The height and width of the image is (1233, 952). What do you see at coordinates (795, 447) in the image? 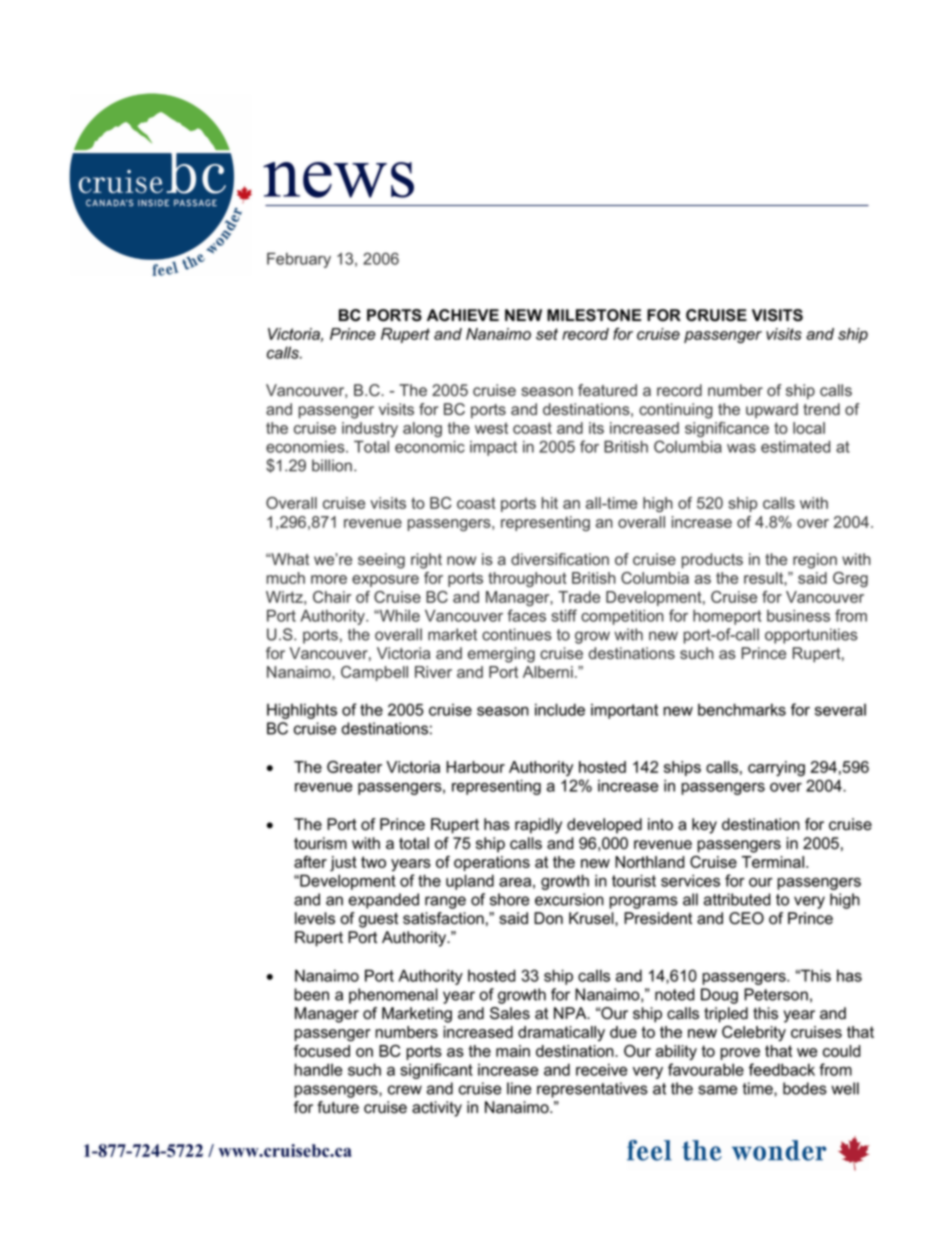
I see `estimated` at bounding box center [795, 447].
